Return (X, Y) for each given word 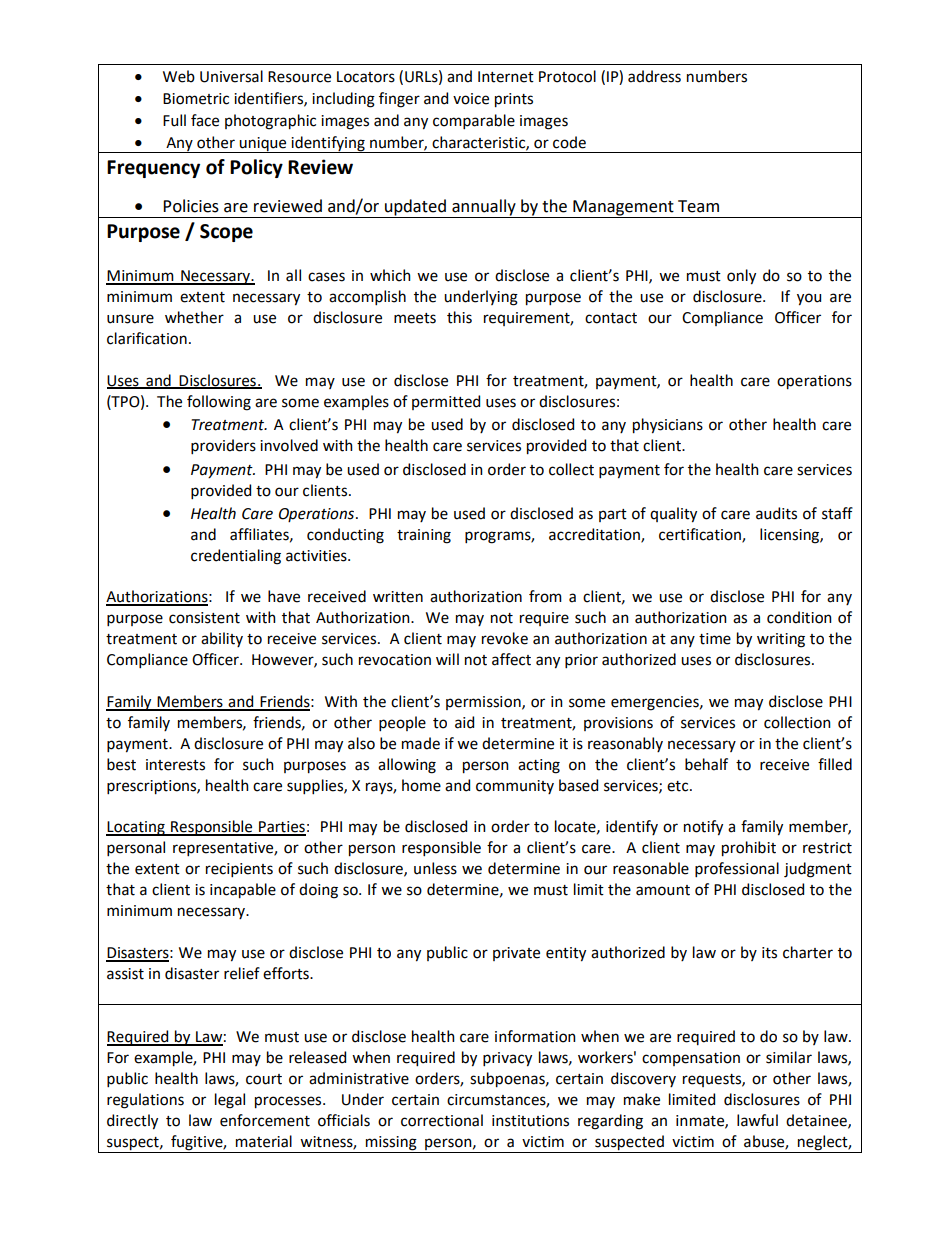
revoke (505, 638)
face (205, 120)
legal (230, 1101)
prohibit (749, 849)
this (459, 317)
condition (799, 617)
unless (435, 868)
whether (194, 317)
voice (471, 99)
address (654, 76)
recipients (239, 870)
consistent (204, 618)
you (809, 299)
